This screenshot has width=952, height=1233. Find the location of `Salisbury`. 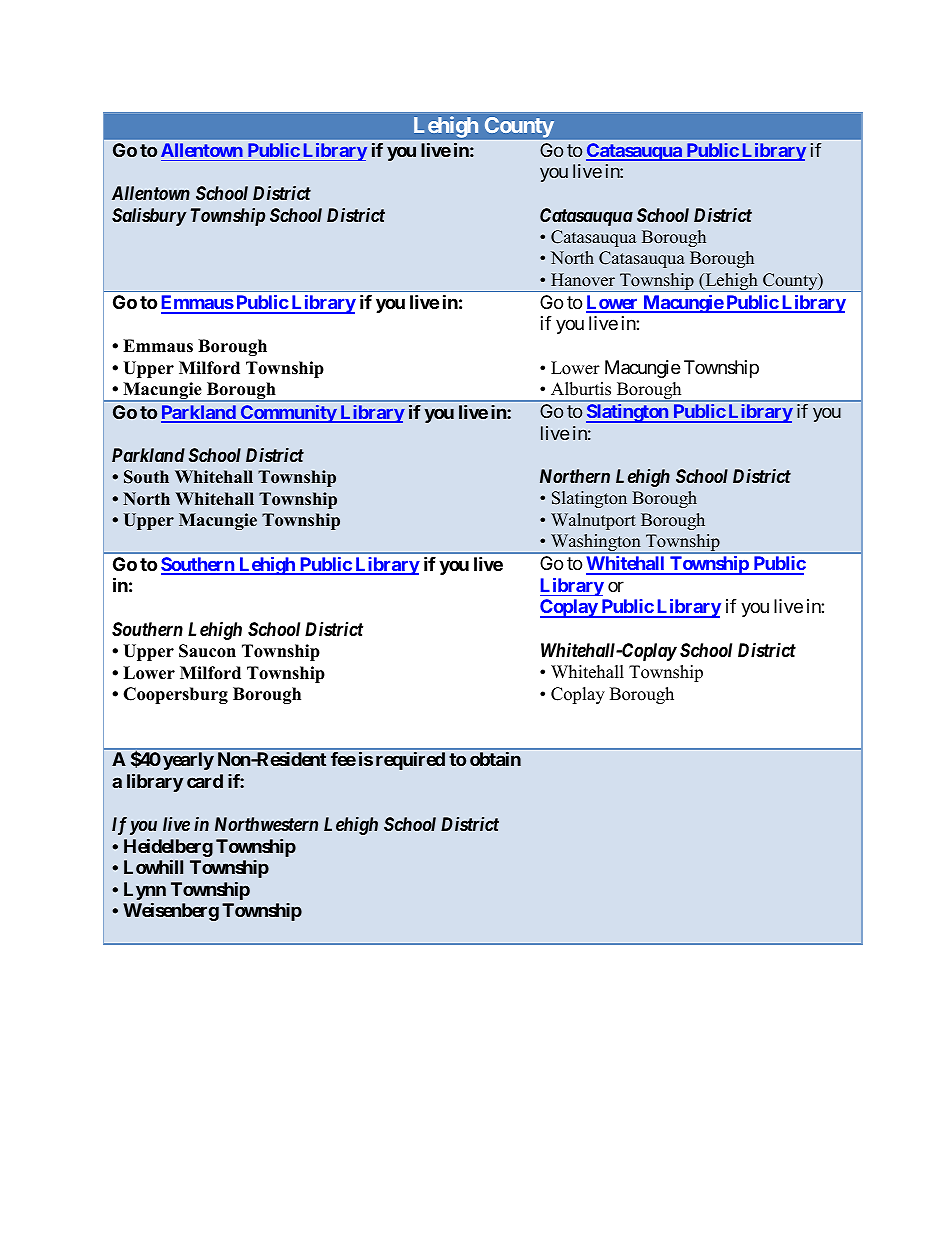

Salisbury is located at coordinates (149, 217).
